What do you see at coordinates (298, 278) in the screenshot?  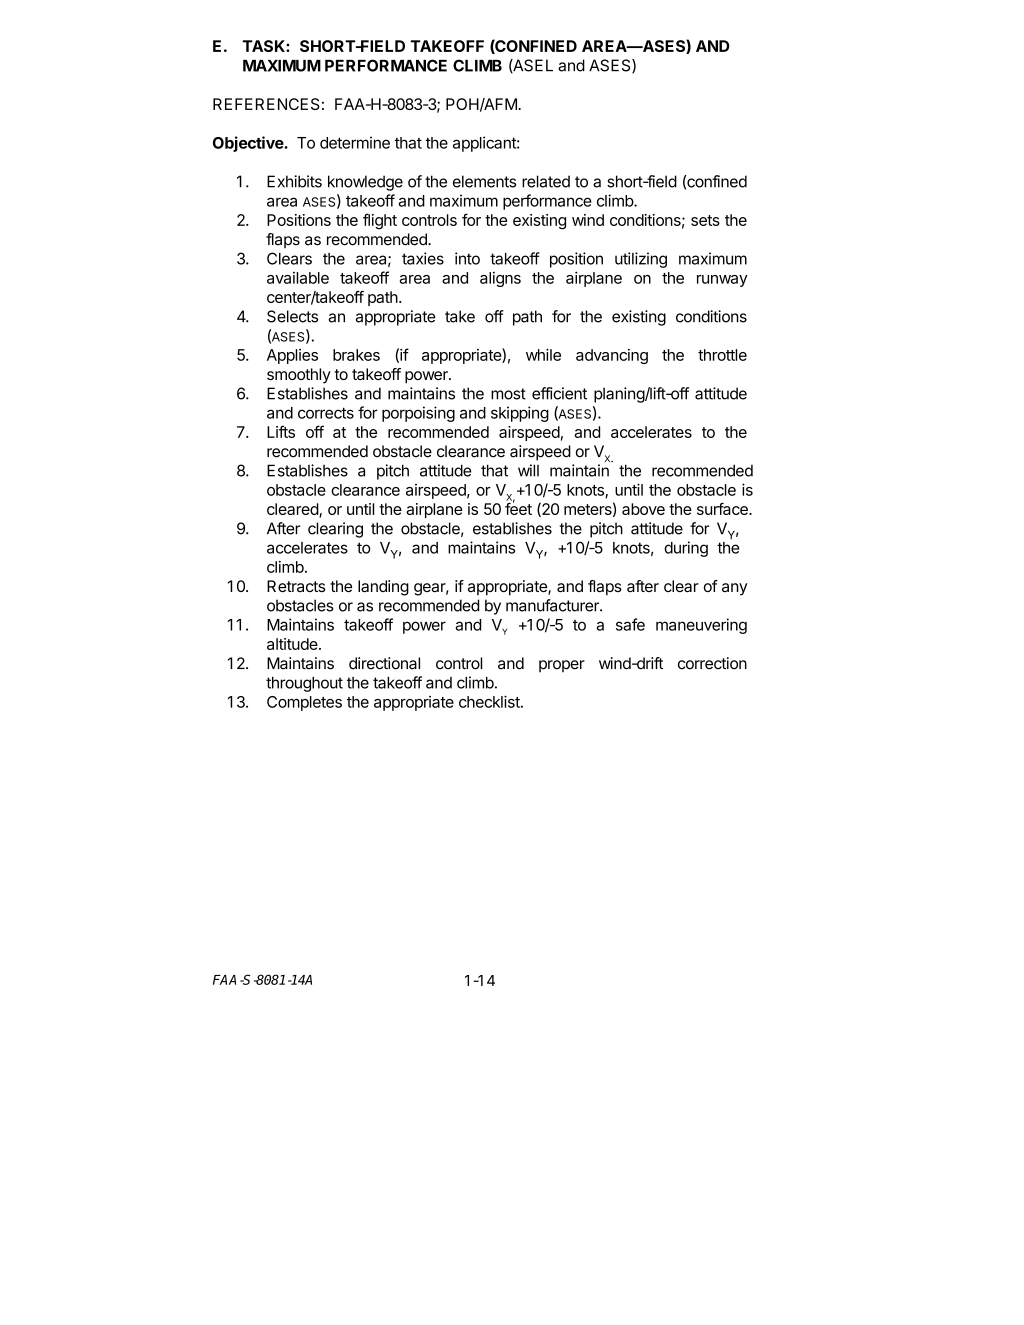 I see `available` at bounding box center [298, 278].
